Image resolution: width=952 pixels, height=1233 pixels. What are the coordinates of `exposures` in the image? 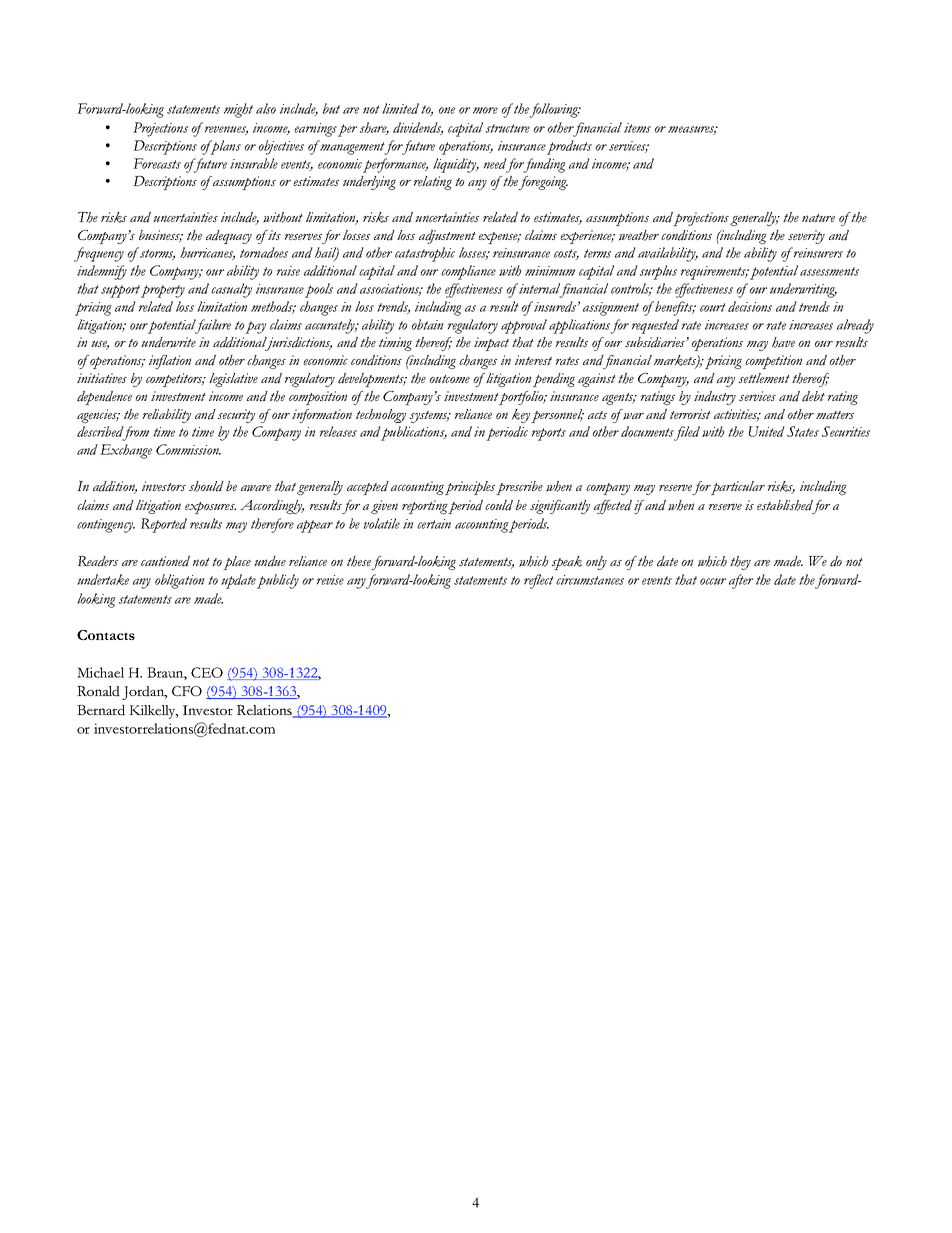 It's located at (210, 508).
